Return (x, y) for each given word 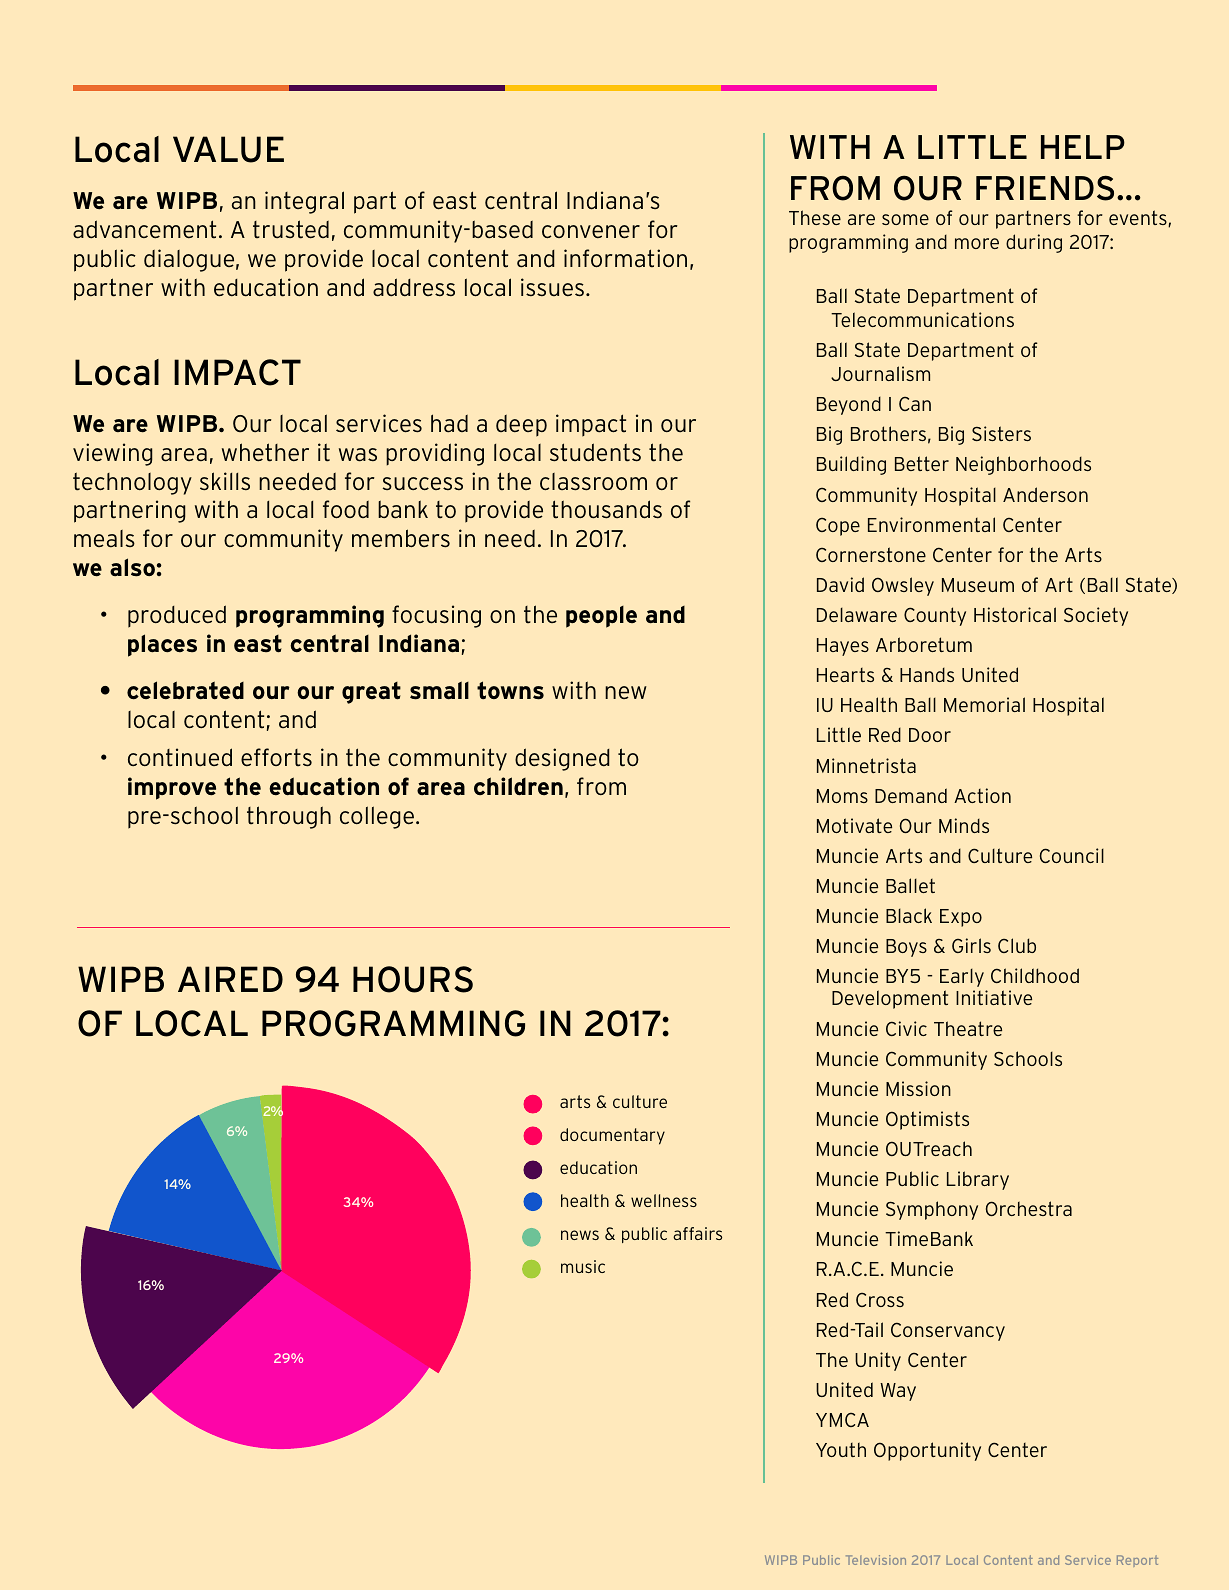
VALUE (228, 149)
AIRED (230, 979)
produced (177, 616)
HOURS (413, 979)
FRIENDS (1045, 188)
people (601, 617)
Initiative (994, 997)
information (625, 258)
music (583, 1266)
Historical (1015, 614)
